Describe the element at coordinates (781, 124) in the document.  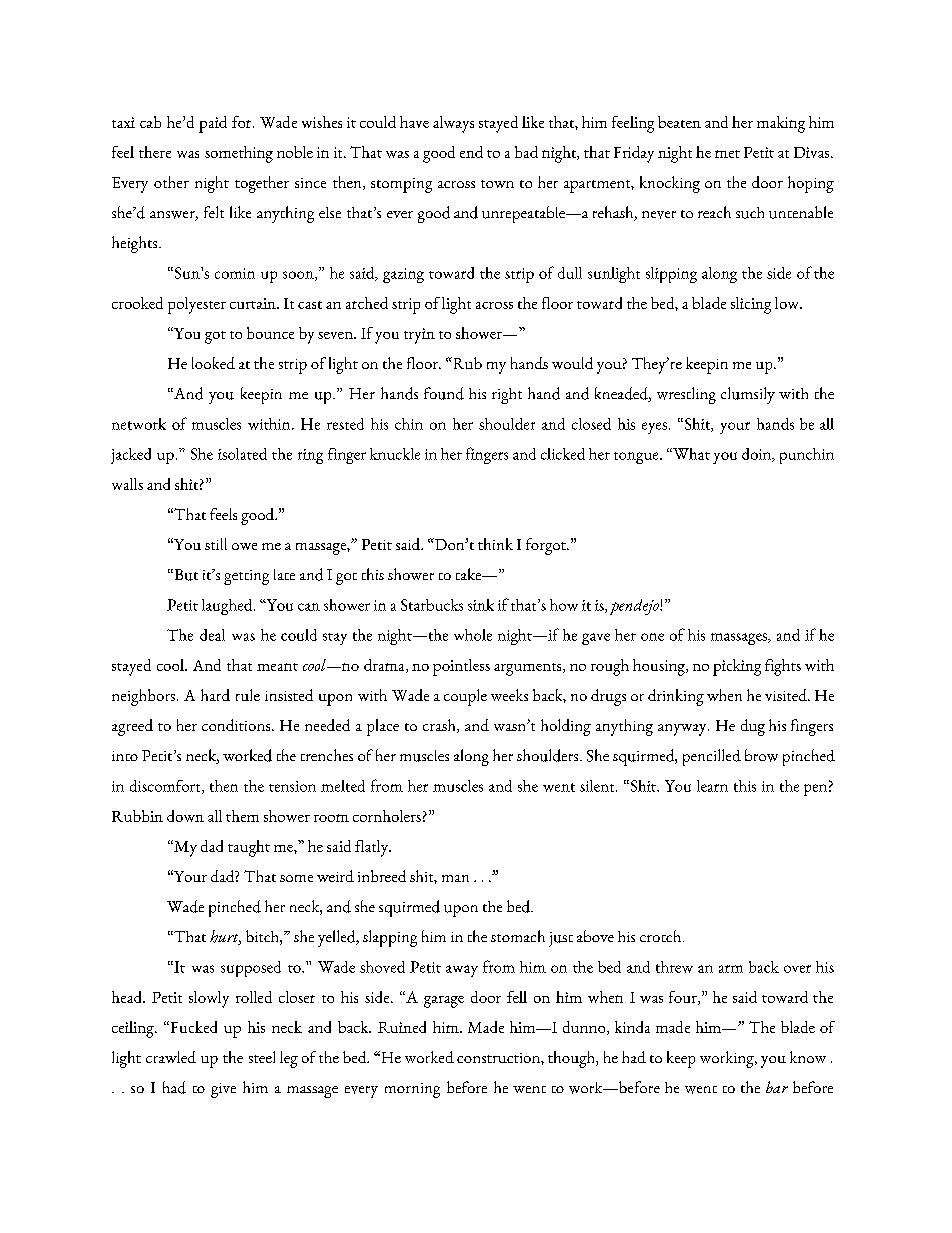
I see `making` at that location.
